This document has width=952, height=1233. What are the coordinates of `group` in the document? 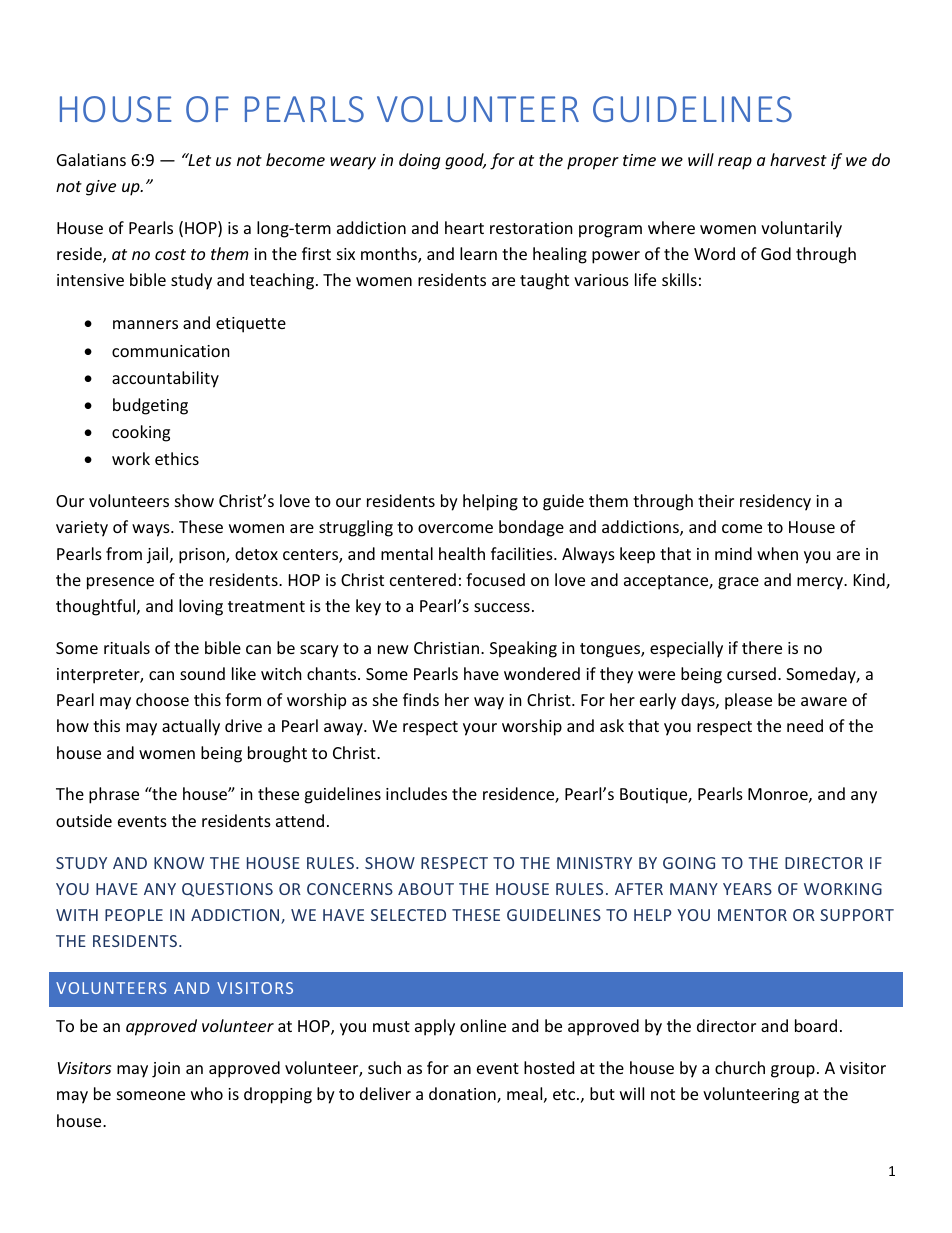 It's located at (793, 1071).
